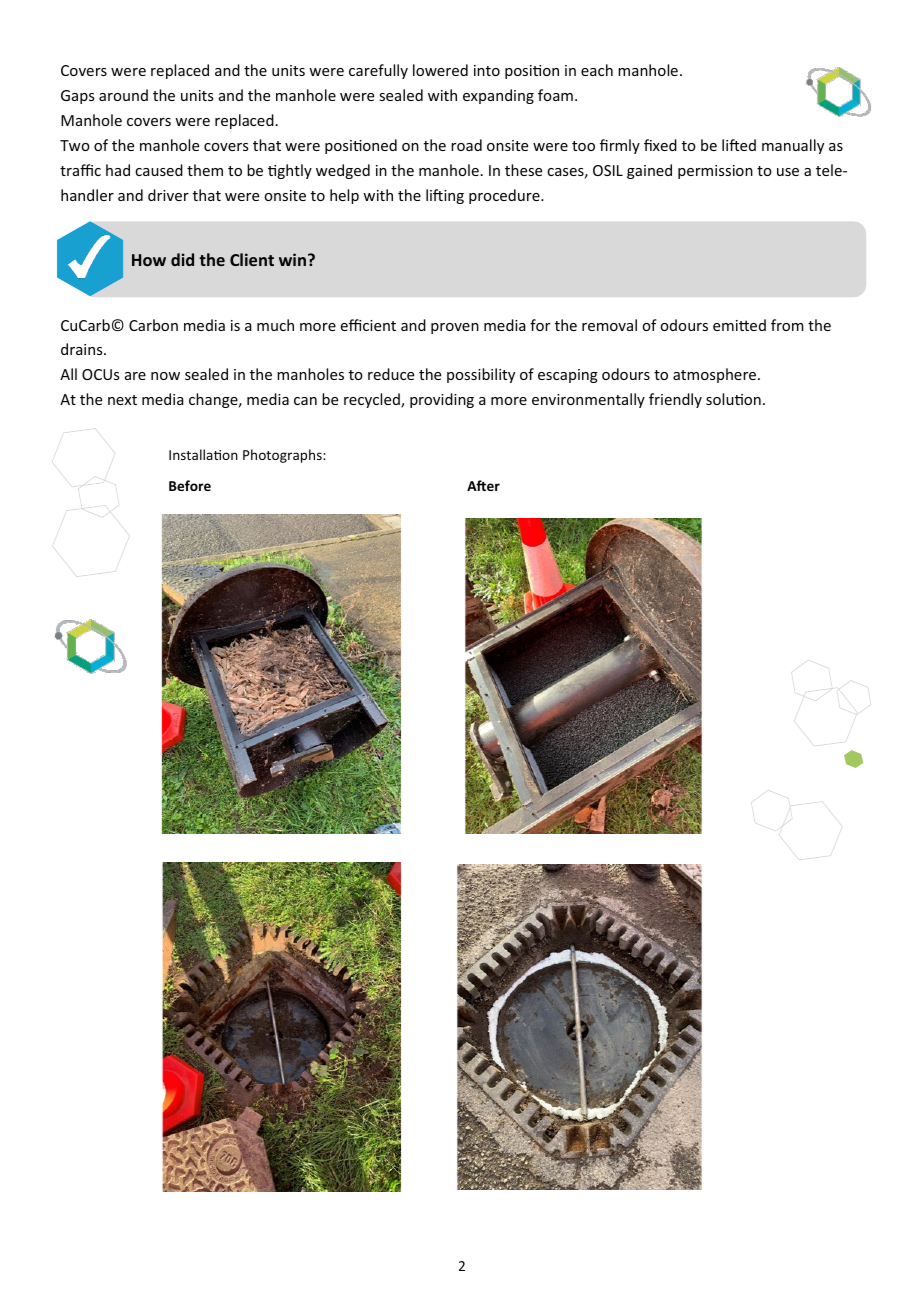 The image size is (924, 1308). I want to click on carefully, so click(378, 71).
